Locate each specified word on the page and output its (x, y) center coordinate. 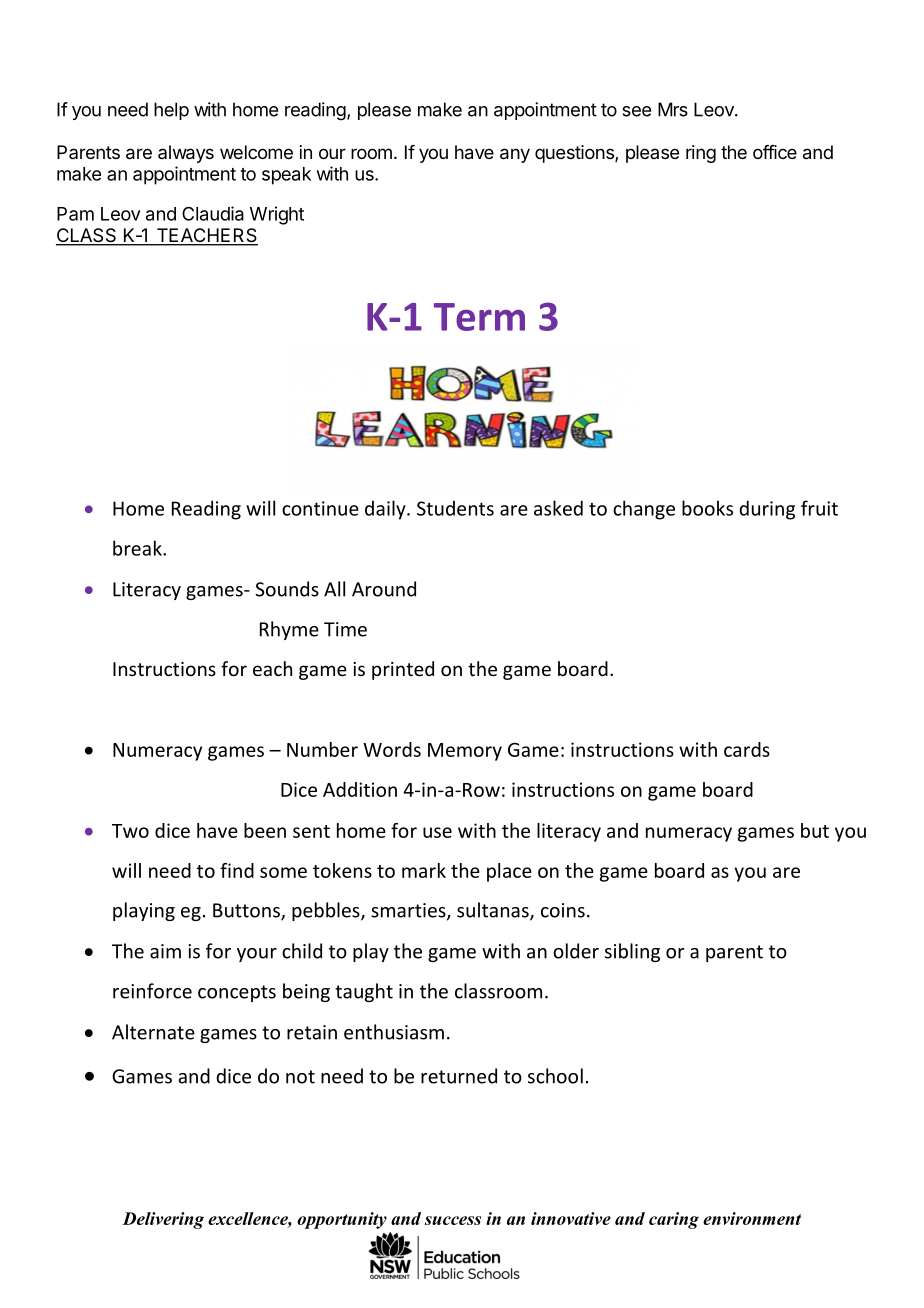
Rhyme (289, 630)
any (515, 155)
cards (747, 749)
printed (403, 670)
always (186, 154)
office (775, 152)
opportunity (342, 1220)
